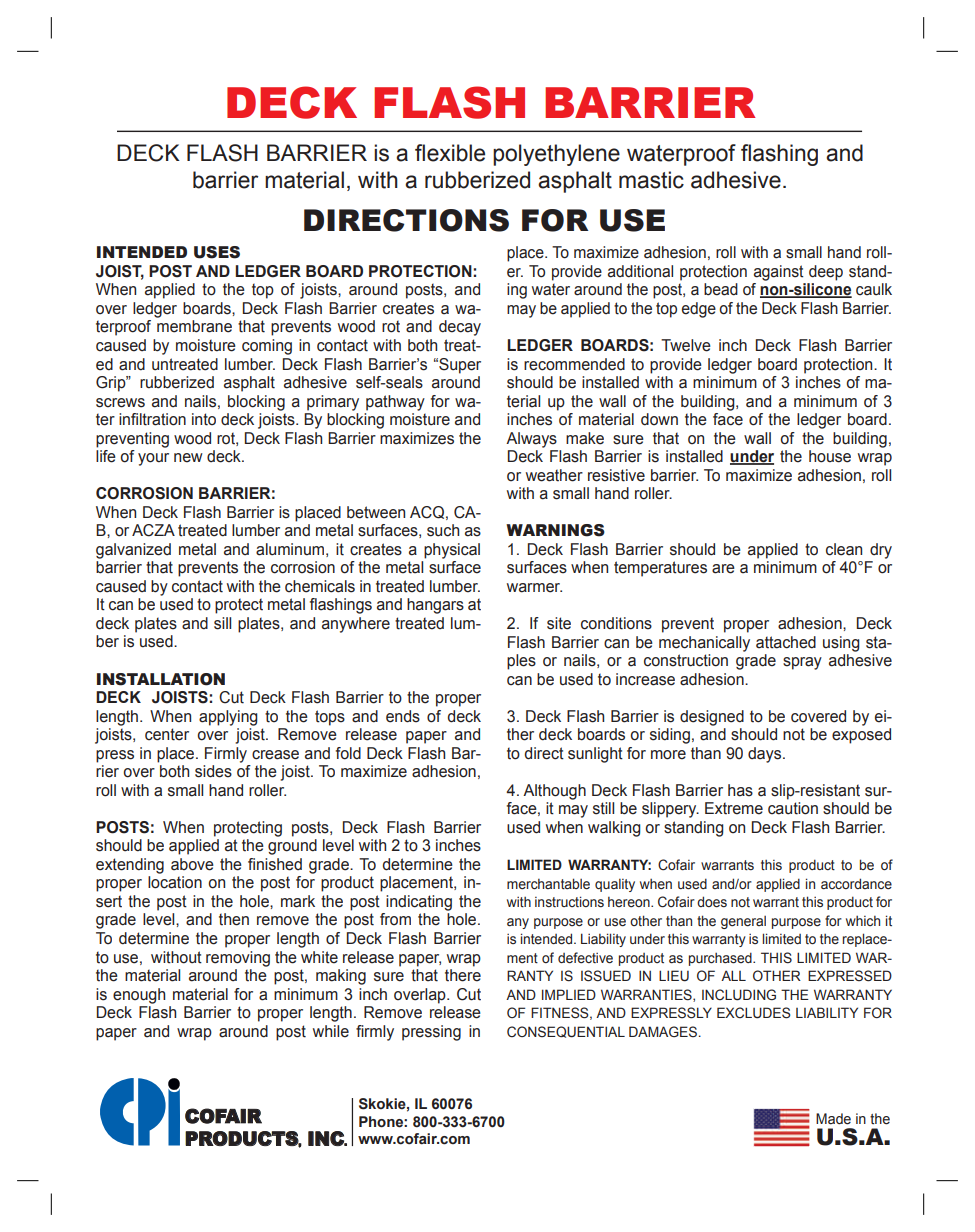 This screenshot has height=1232, width=975. Describe the element at coordinates (204, 419) in the screenshot. I see `into` at that location.
